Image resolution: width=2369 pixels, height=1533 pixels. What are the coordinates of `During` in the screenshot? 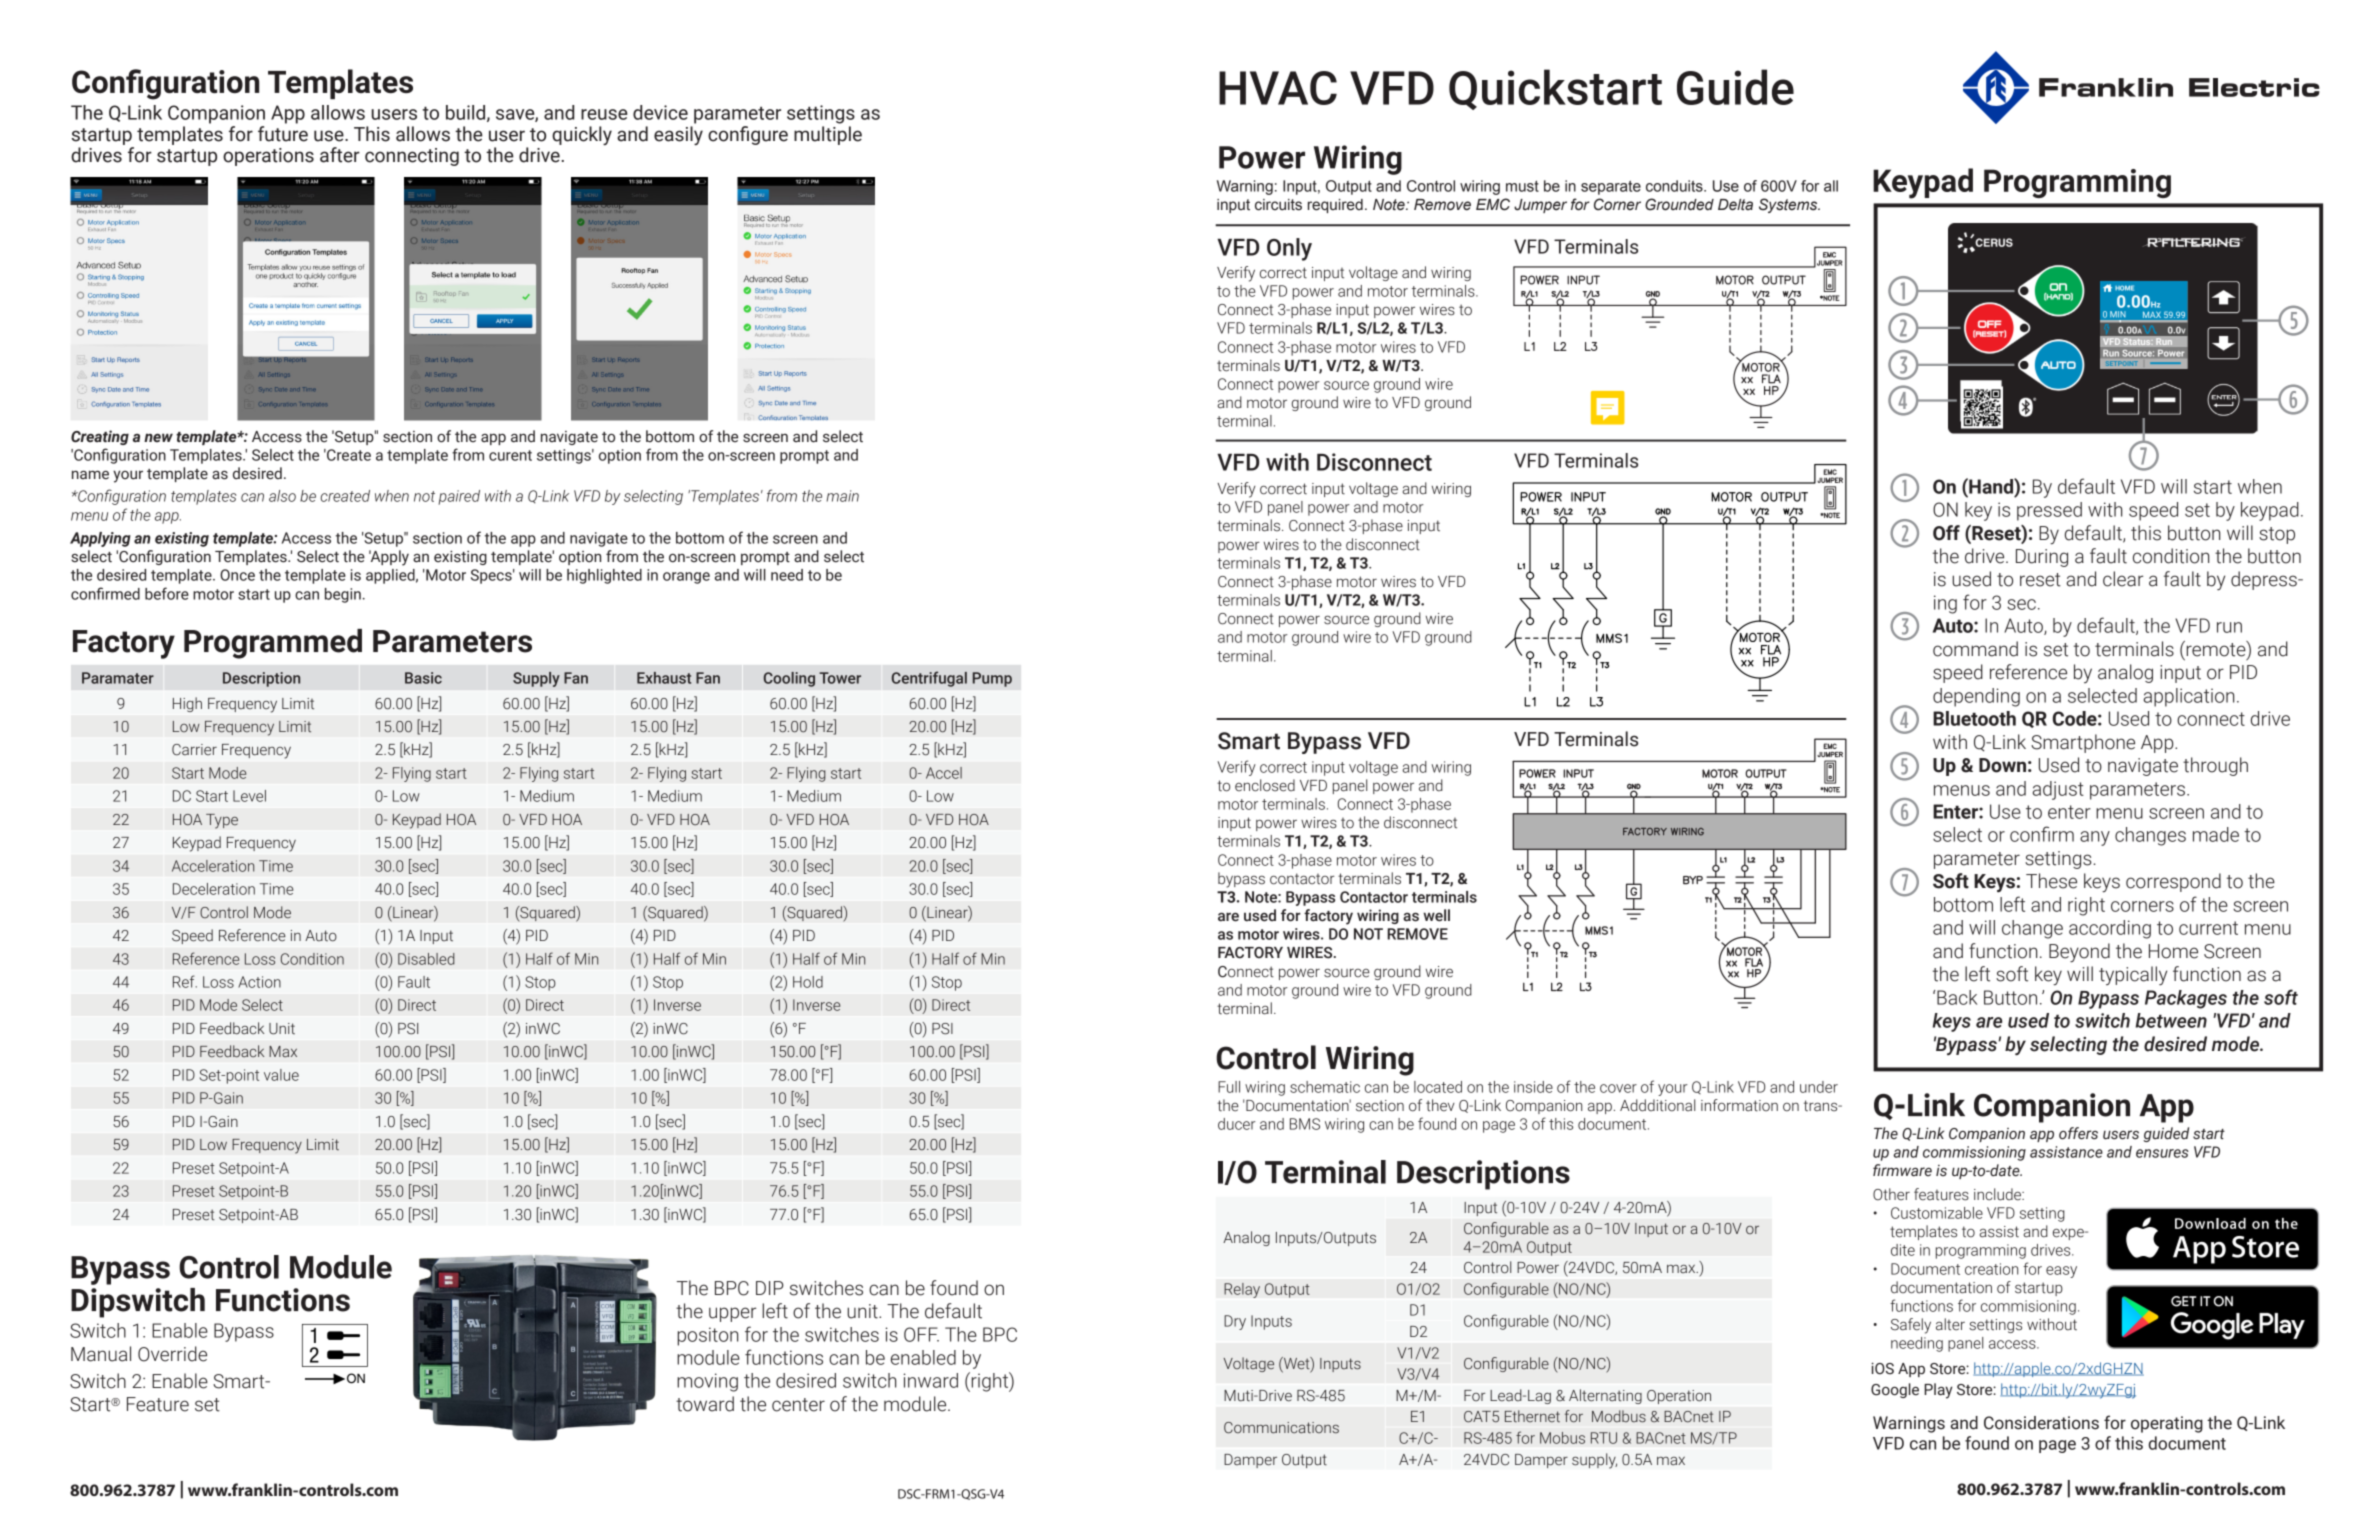 It's located at (2042, 558).
